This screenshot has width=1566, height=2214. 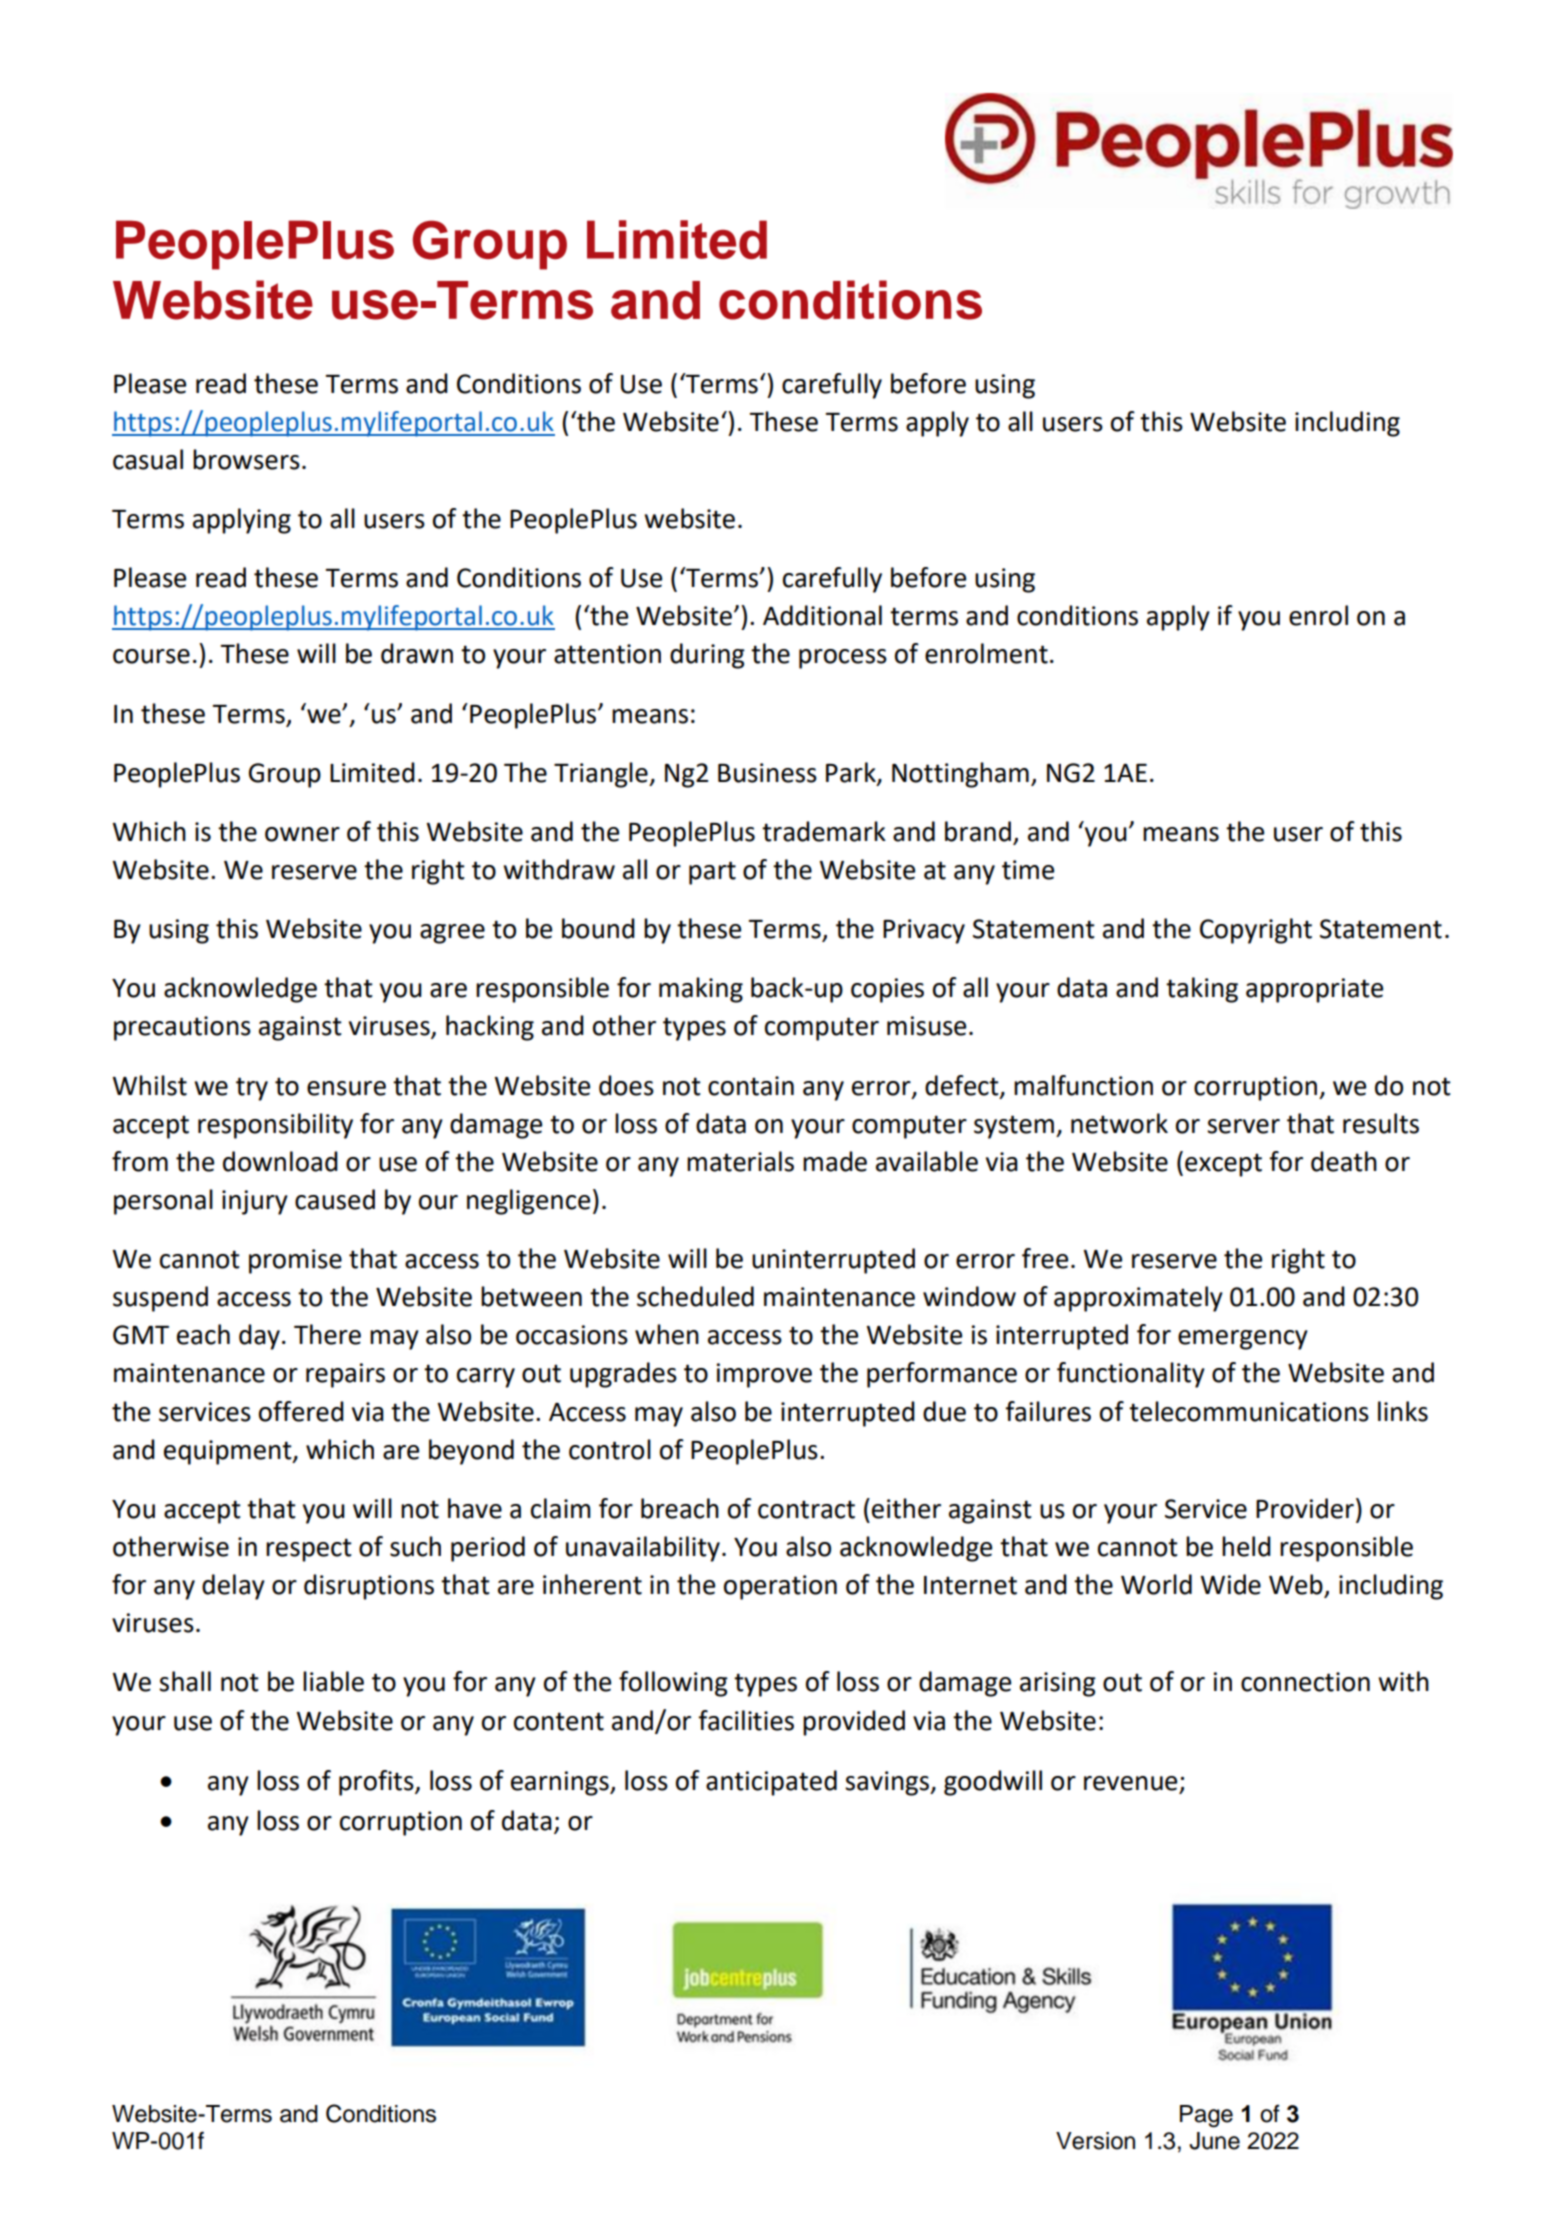 What do you see at coordinates (309, 1550) in the screenshot?
I see `respect` at bounding box center [309, 1550].
